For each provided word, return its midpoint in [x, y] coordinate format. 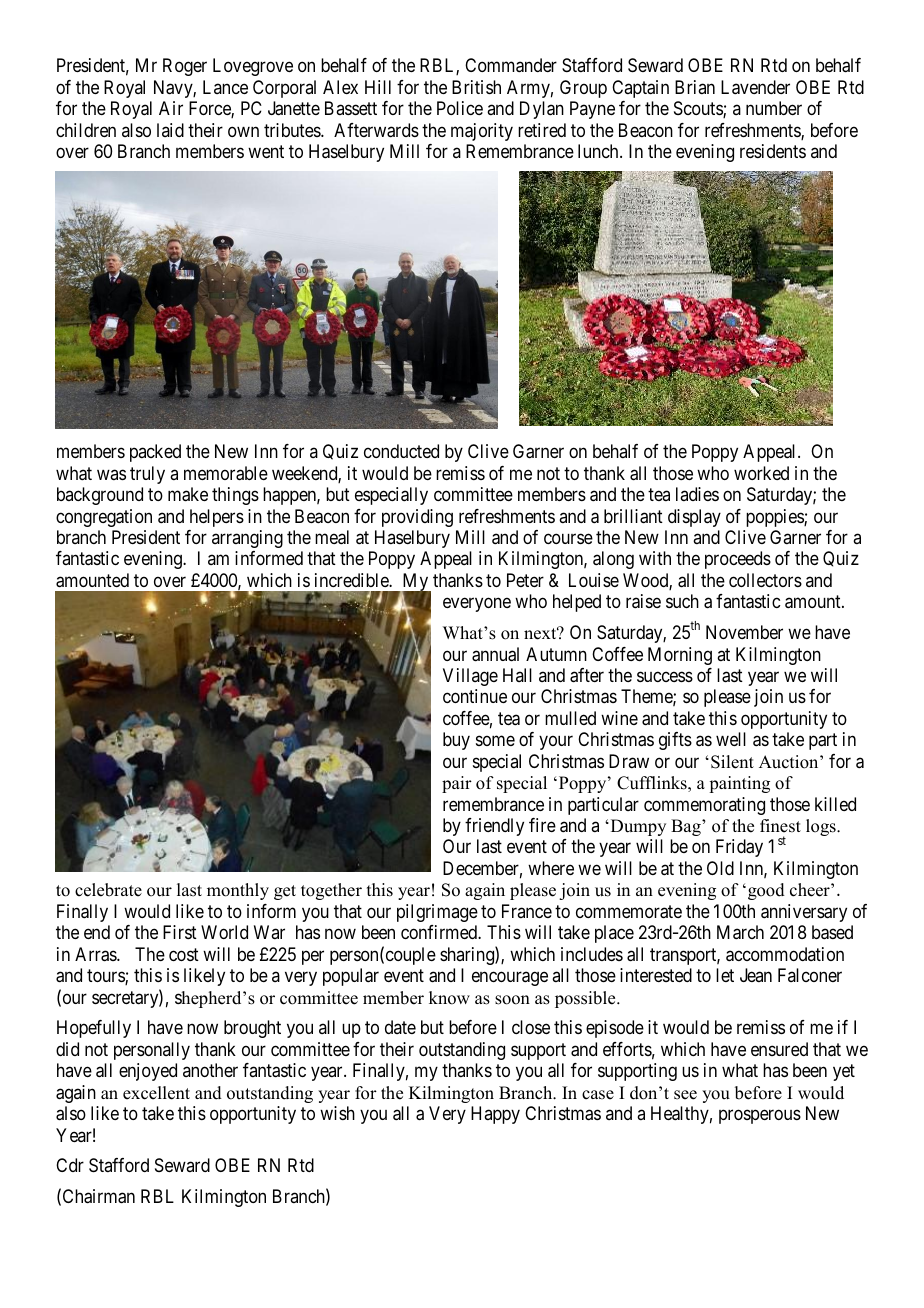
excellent [156, 1093]
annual [495, 654]
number [774, 108]
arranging [247, 539]
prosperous [760, 1117]
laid [170, 130]
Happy [495, 1115]
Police [460, 108]
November [744, 632]
